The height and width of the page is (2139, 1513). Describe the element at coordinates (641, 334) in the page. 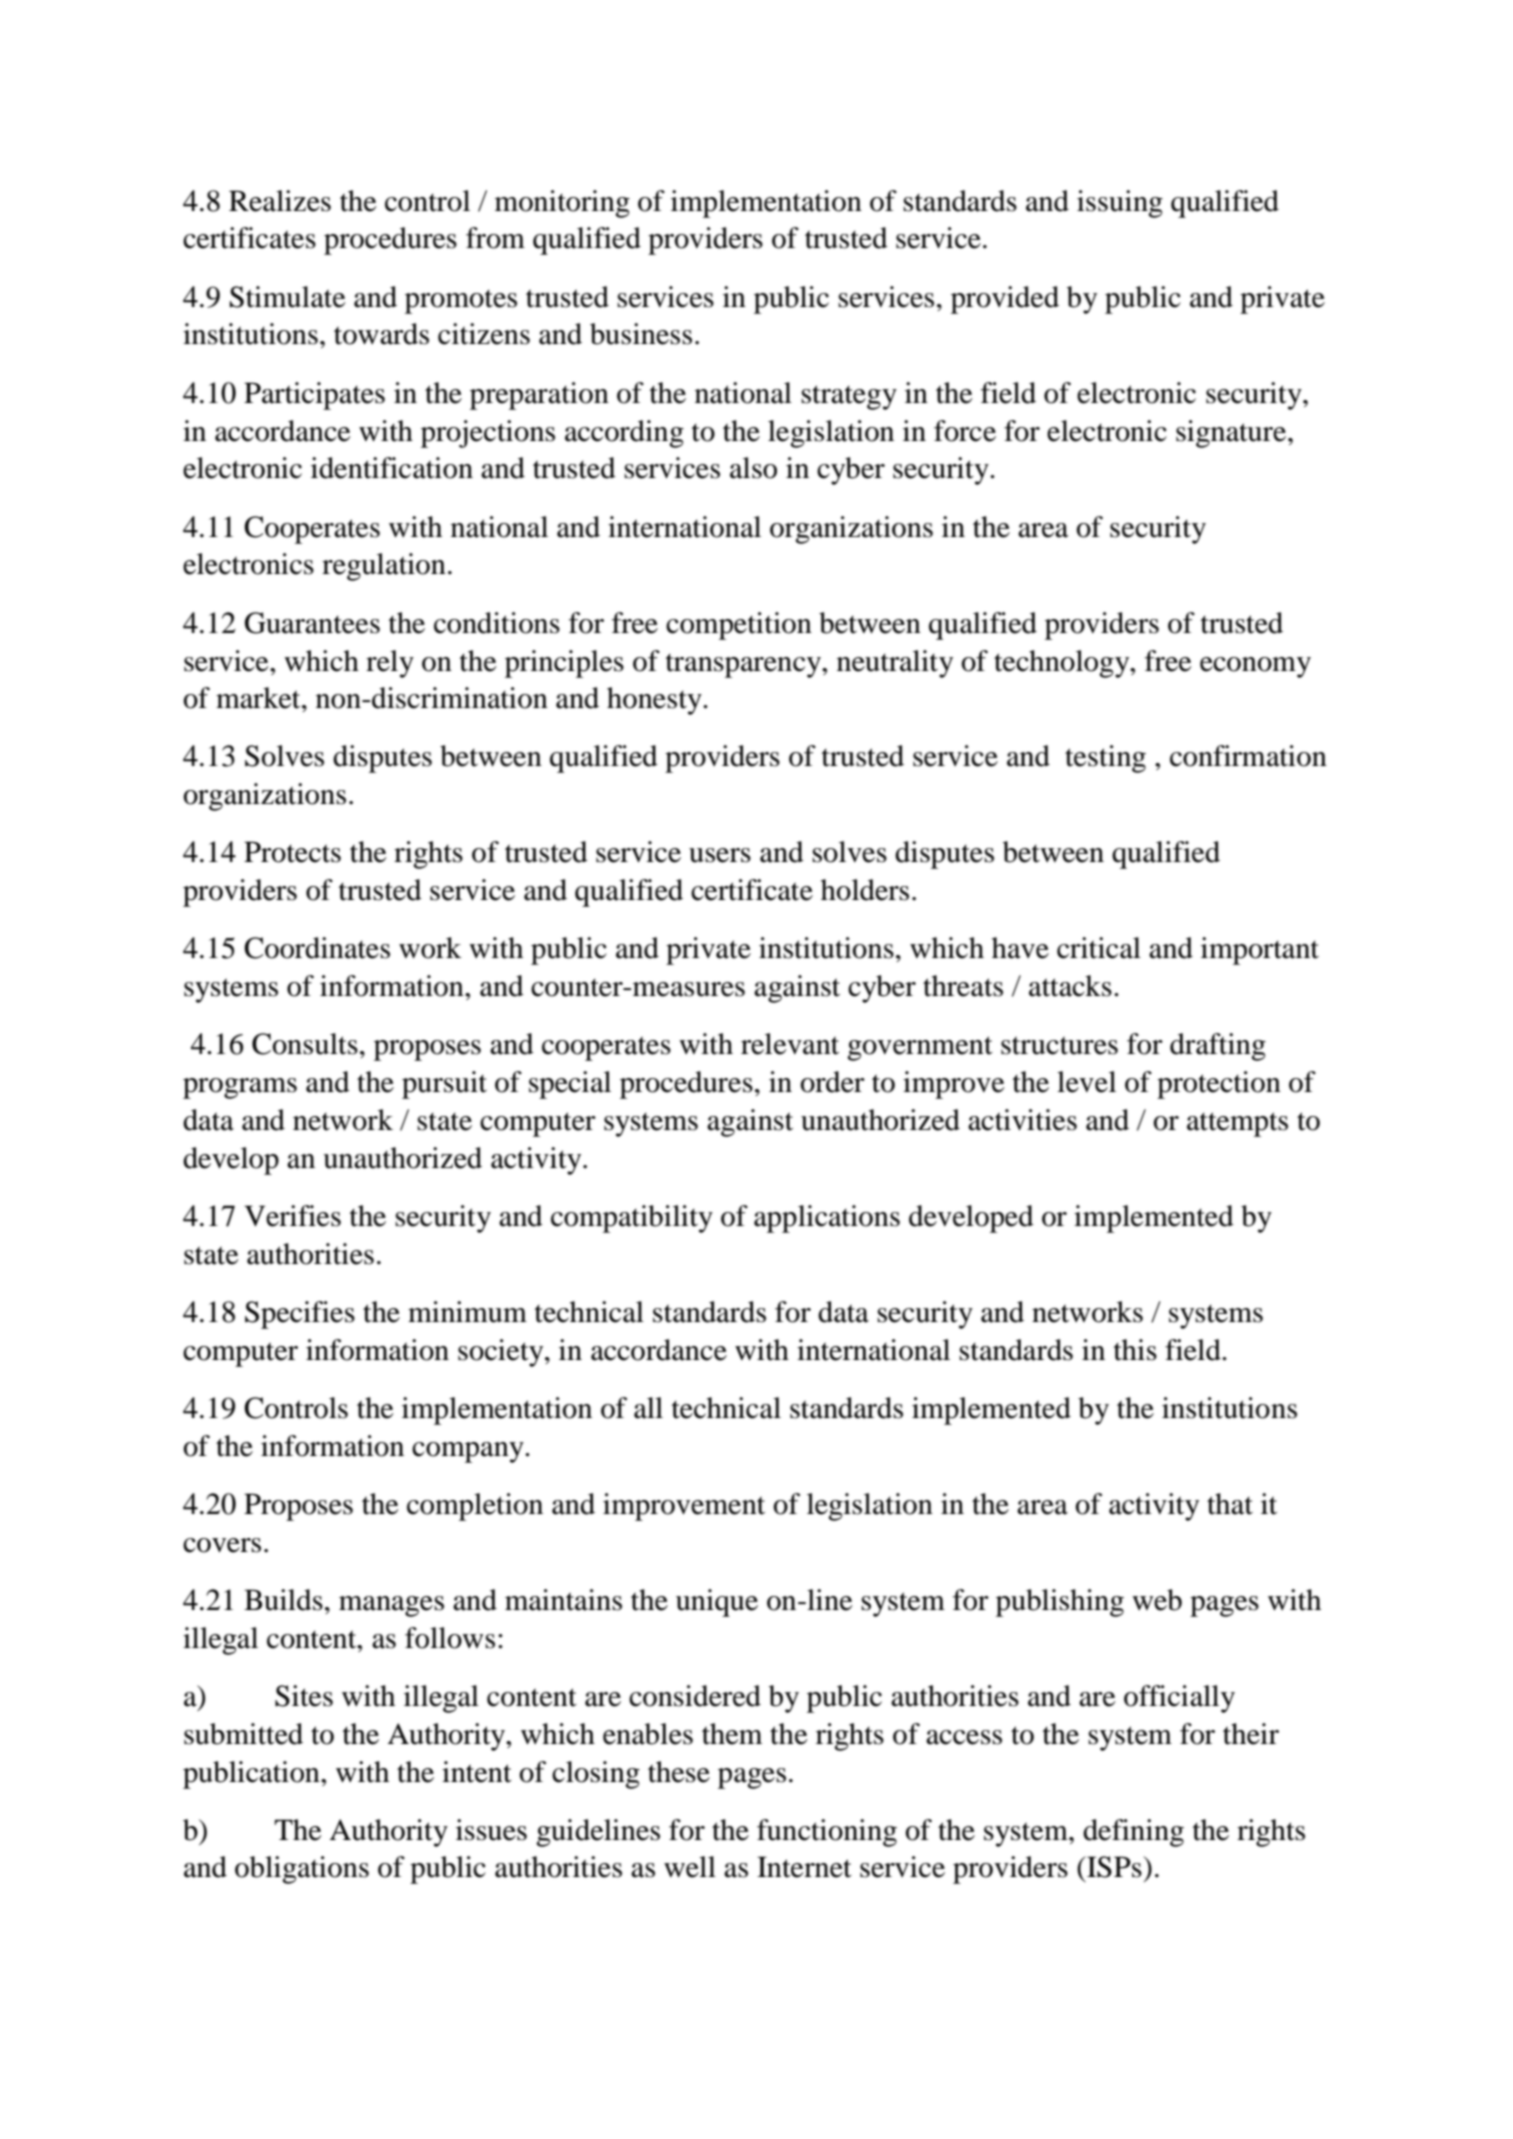

I see `business` at that location.
